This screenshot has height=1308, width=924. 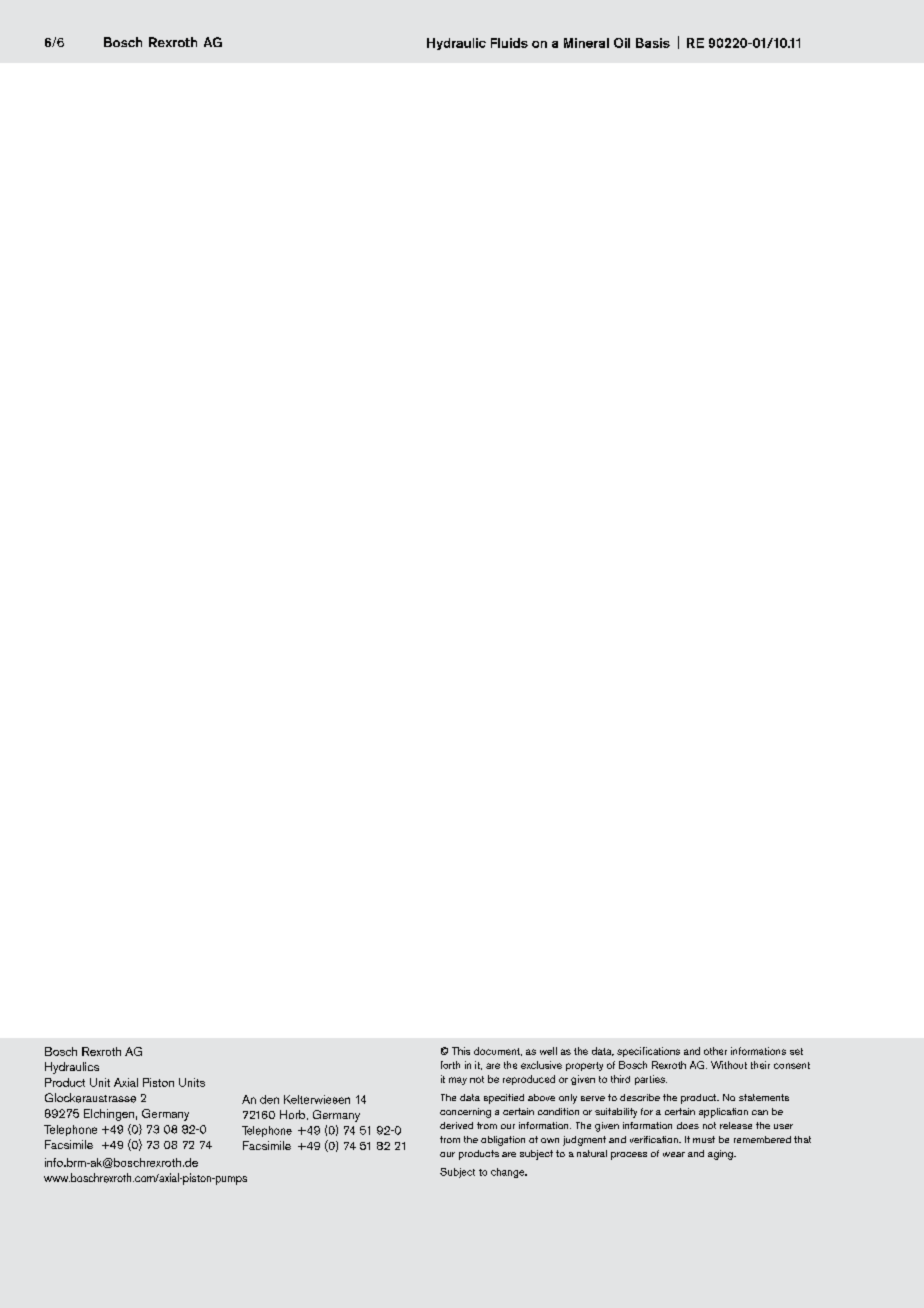 What do you see at coordinates (715, 1051) in the screenshot?
I see `other` at bounding box center [715, 1051].
